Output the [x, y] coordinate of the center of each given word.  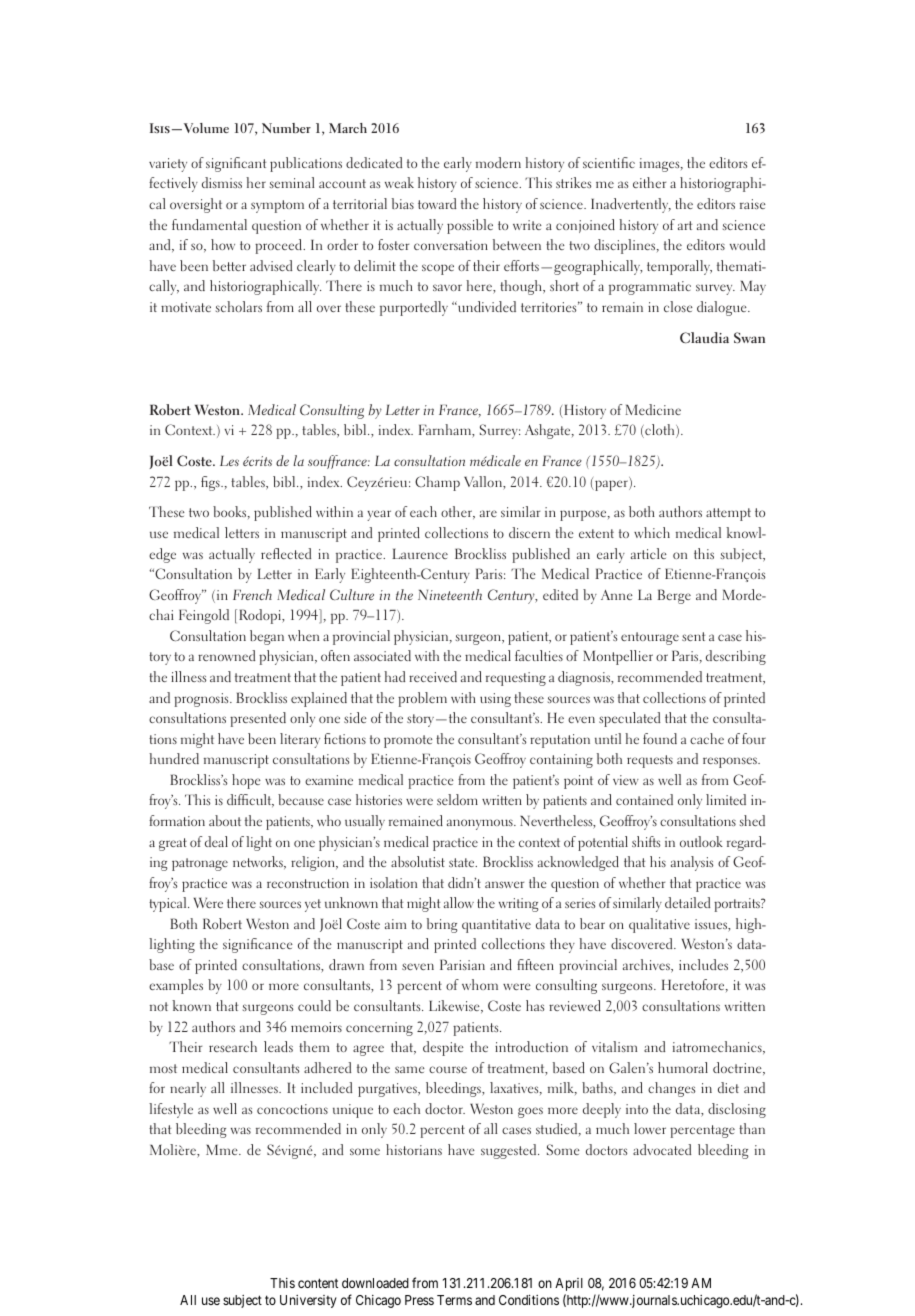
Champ [437, 483]
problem [422, 699]
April [569, 1284]
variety [168, 165]
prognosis [202, 700]
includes [703, 964]
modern [498, 162]
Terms [454, 1300]
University [308, 1301]
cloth [660, 431]
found [660, 738]
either [649, 182]
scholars [239, 306]
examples [176, 986]
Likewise [455, 1006]
